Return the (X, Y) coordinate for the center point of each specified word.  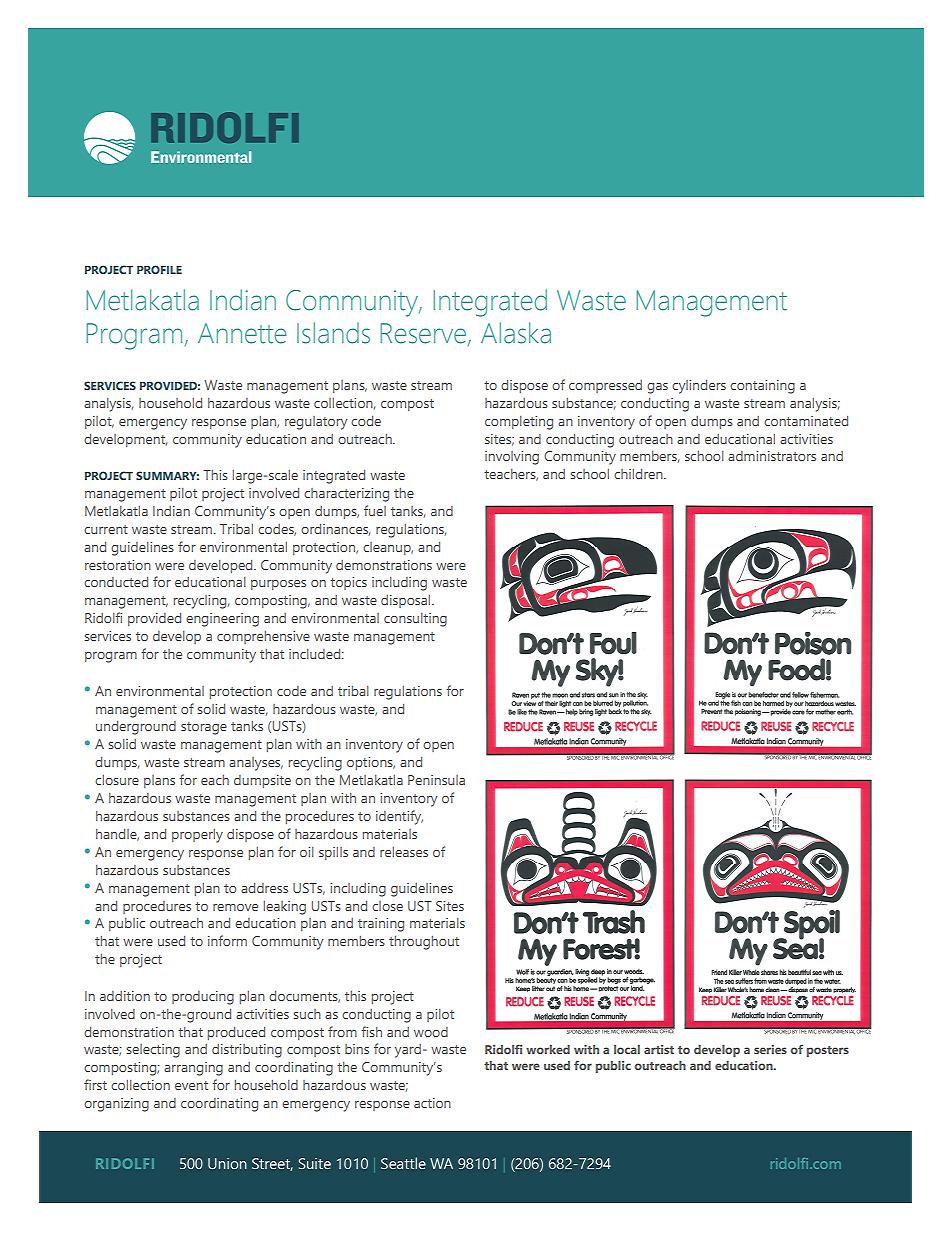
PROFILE (159, 269)
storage (204, 728)
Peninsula (436, 780)
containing (762, 387)
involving (512, 458)
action (432, 1103)
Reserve (423, 333)
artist (659, 1049)
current (106, 529)
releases (404, 852)
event (191, 1085)
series (770, 1049)
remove (235, 907)
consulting (415, 620)
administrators (772, 456)
